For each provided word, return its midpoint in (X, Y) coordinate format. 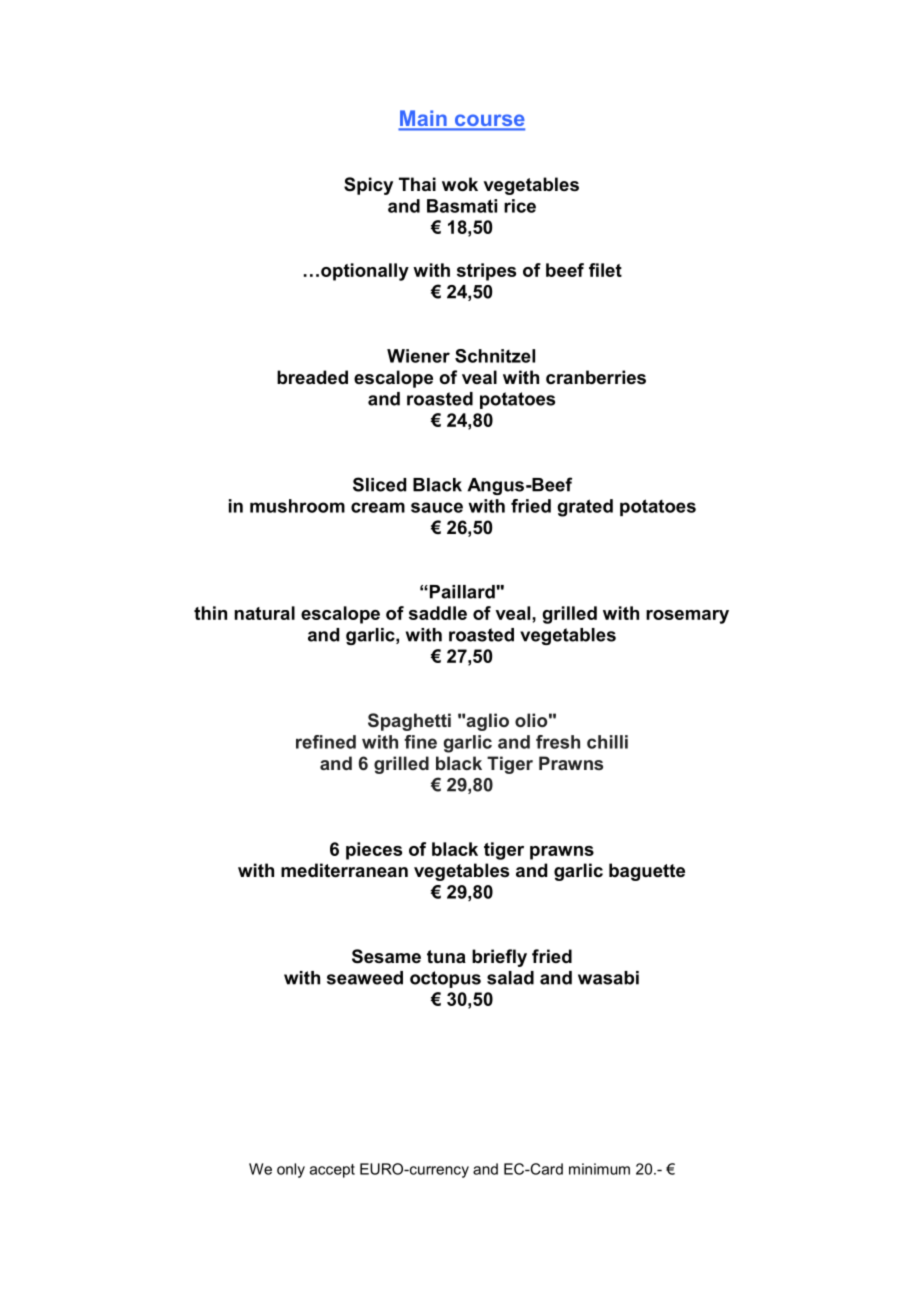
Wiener (418, 356)
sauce (437, 507)
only (291, 1170)
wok (460, 184)
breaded (312, 377)
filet (605, 270)
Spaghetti (409, 722)
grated (585, 508)
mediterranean (344, 870)
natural (265, 613)
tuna (446, 956)
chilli (607, 742)
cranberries (596, 377)
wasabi (608, 978)
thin (210, 613)
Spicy (368, 186)
